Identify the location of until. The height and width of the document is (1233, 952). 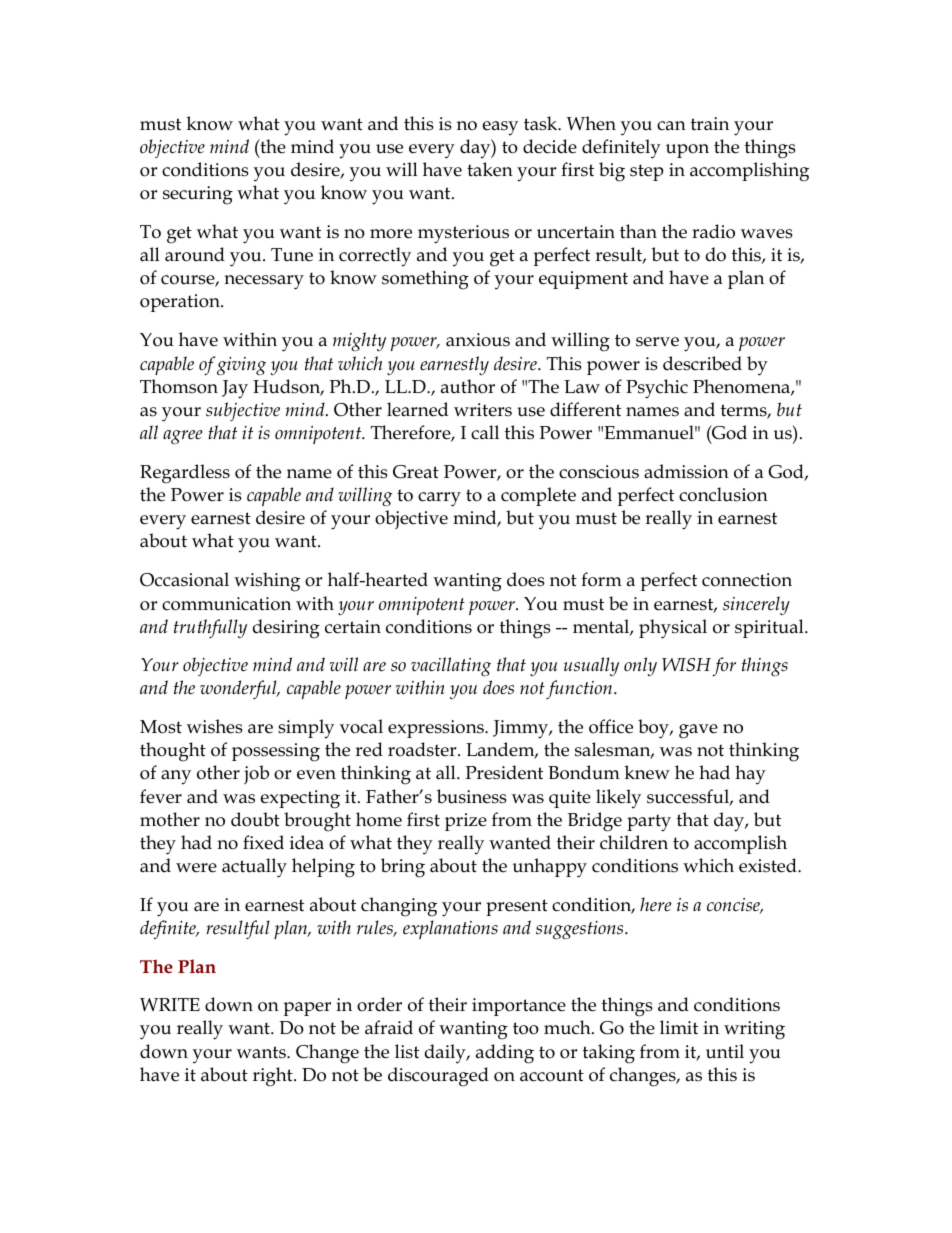
(725, 1051).
